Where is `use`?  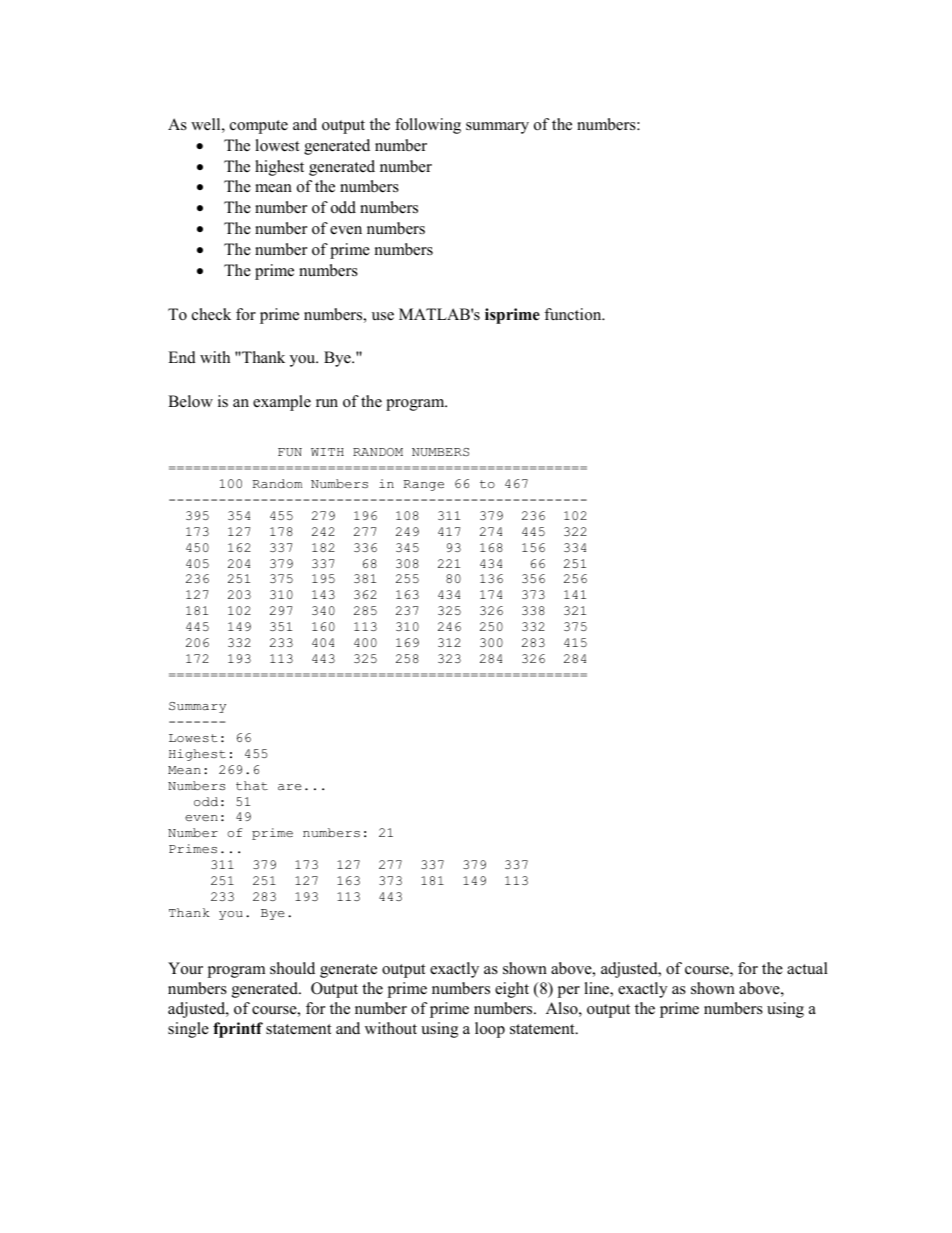
use is located at coordinates (383, 316).
